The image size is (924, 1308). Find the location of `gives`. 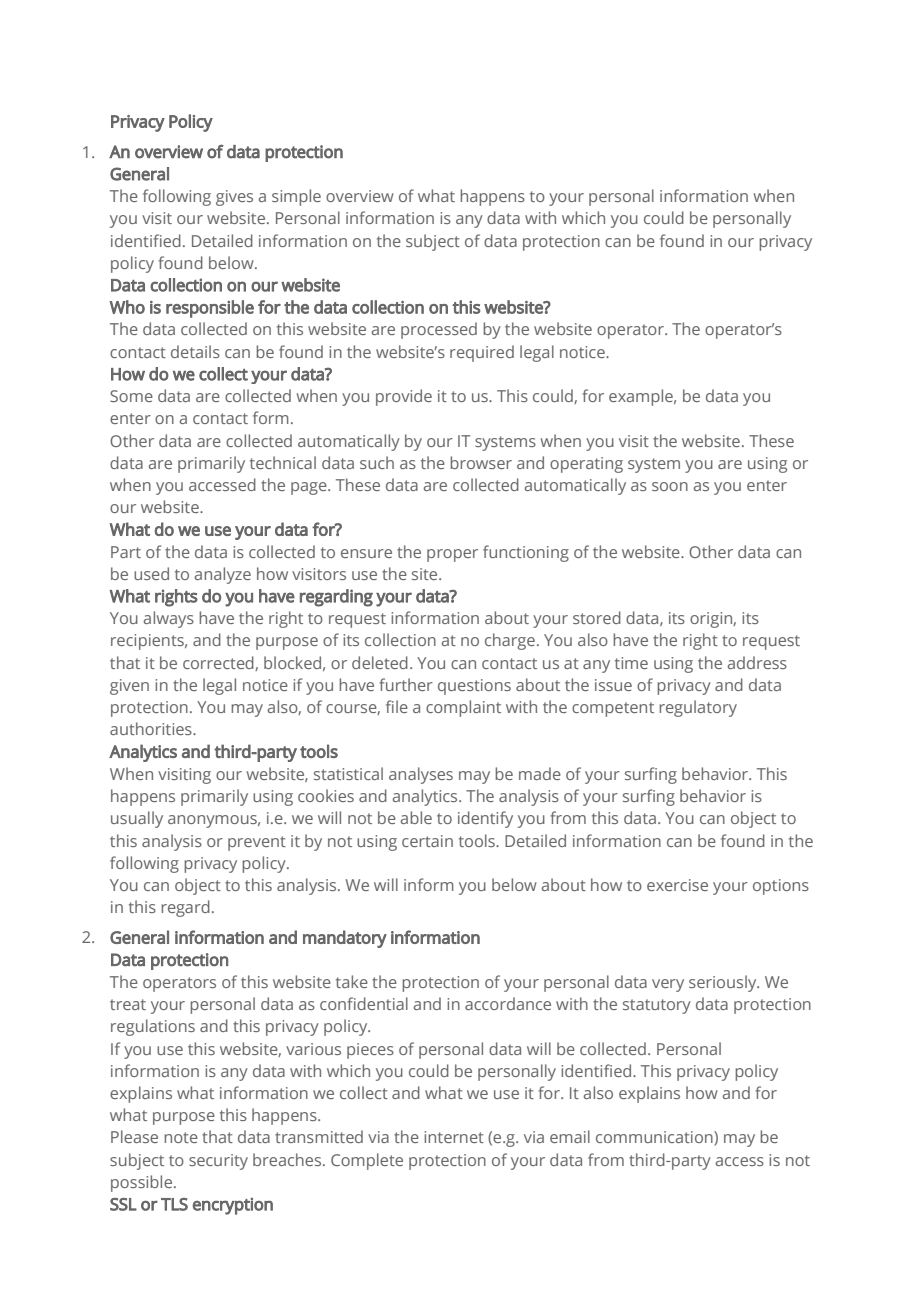

gives is located at coordinates (234, 198).
